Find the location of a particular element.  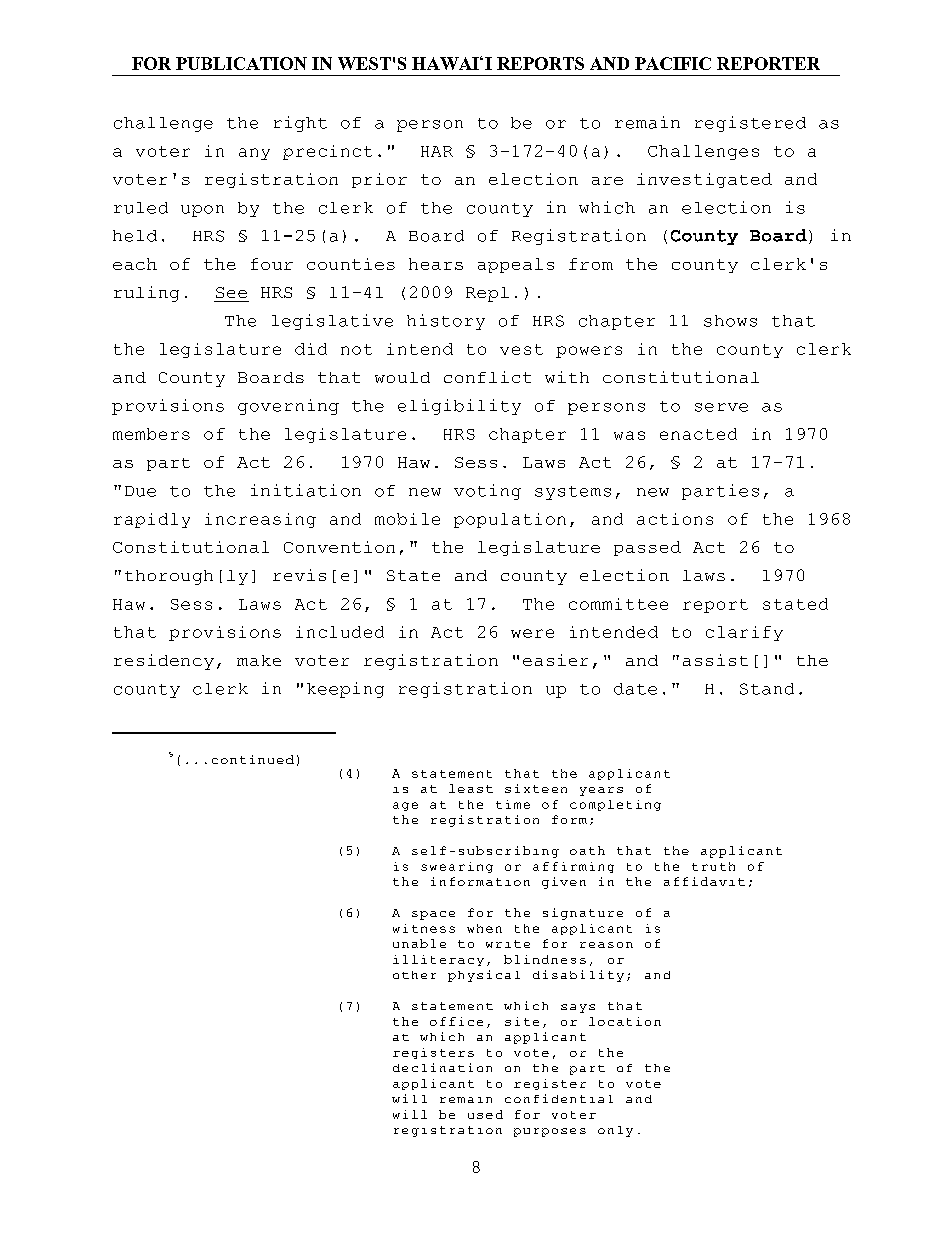

declination is located at coordinates (442, 1067).
